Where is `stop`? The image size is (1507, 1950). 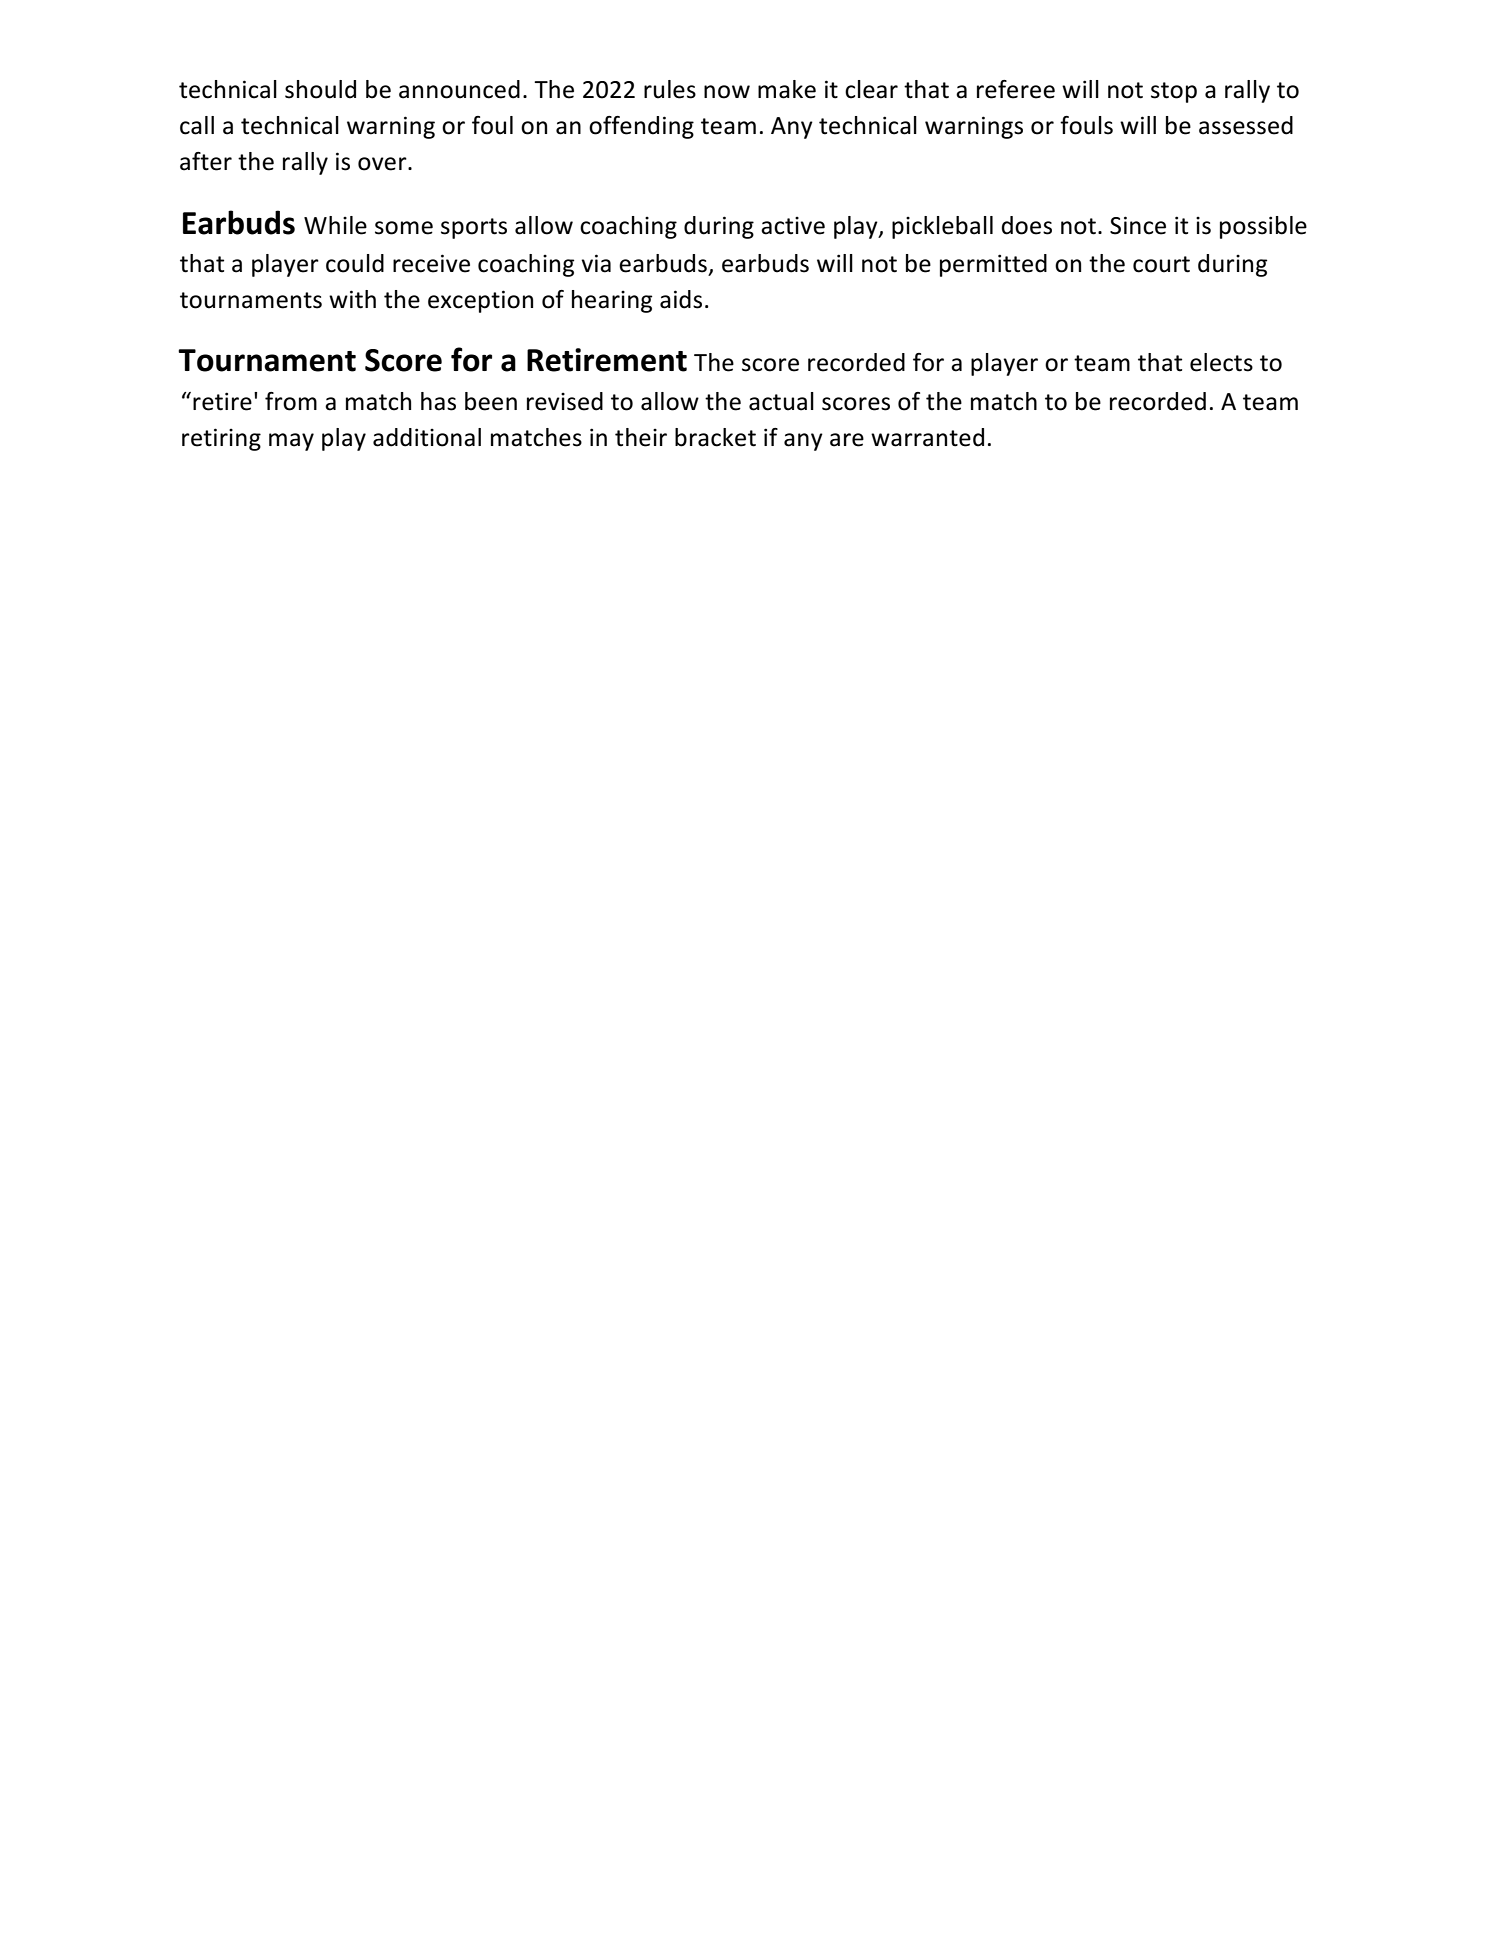
stop is located at coordinates (1174, 92).
